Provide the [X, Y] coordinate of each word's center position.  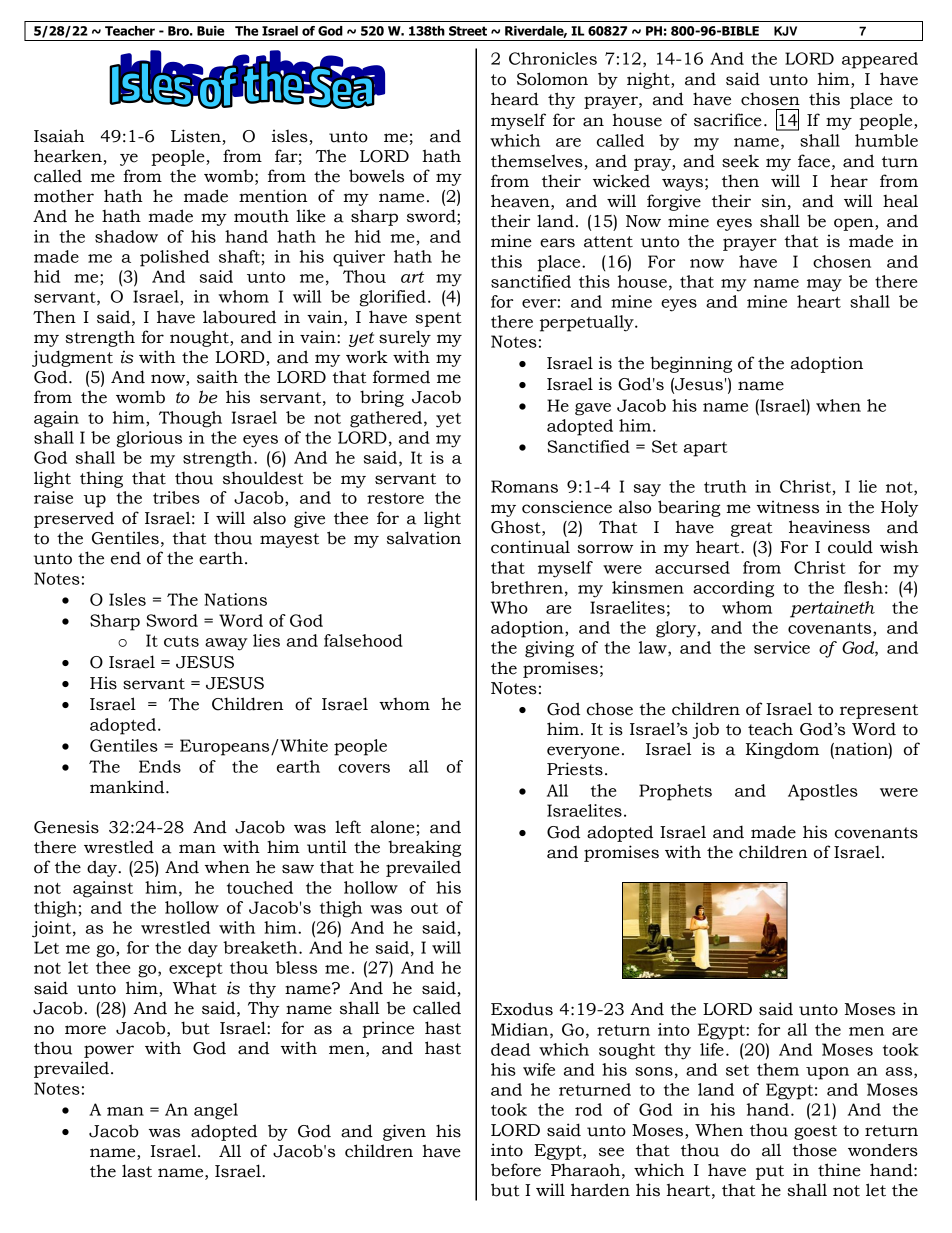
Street [468, 31]
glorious [149, 439]
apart [706, 449]
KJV [785, 31]
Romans [524, 486]
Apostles [823, 792]
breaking [424, 848]
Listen [196, 136]
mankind [128, 787]
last [137, 1171]
